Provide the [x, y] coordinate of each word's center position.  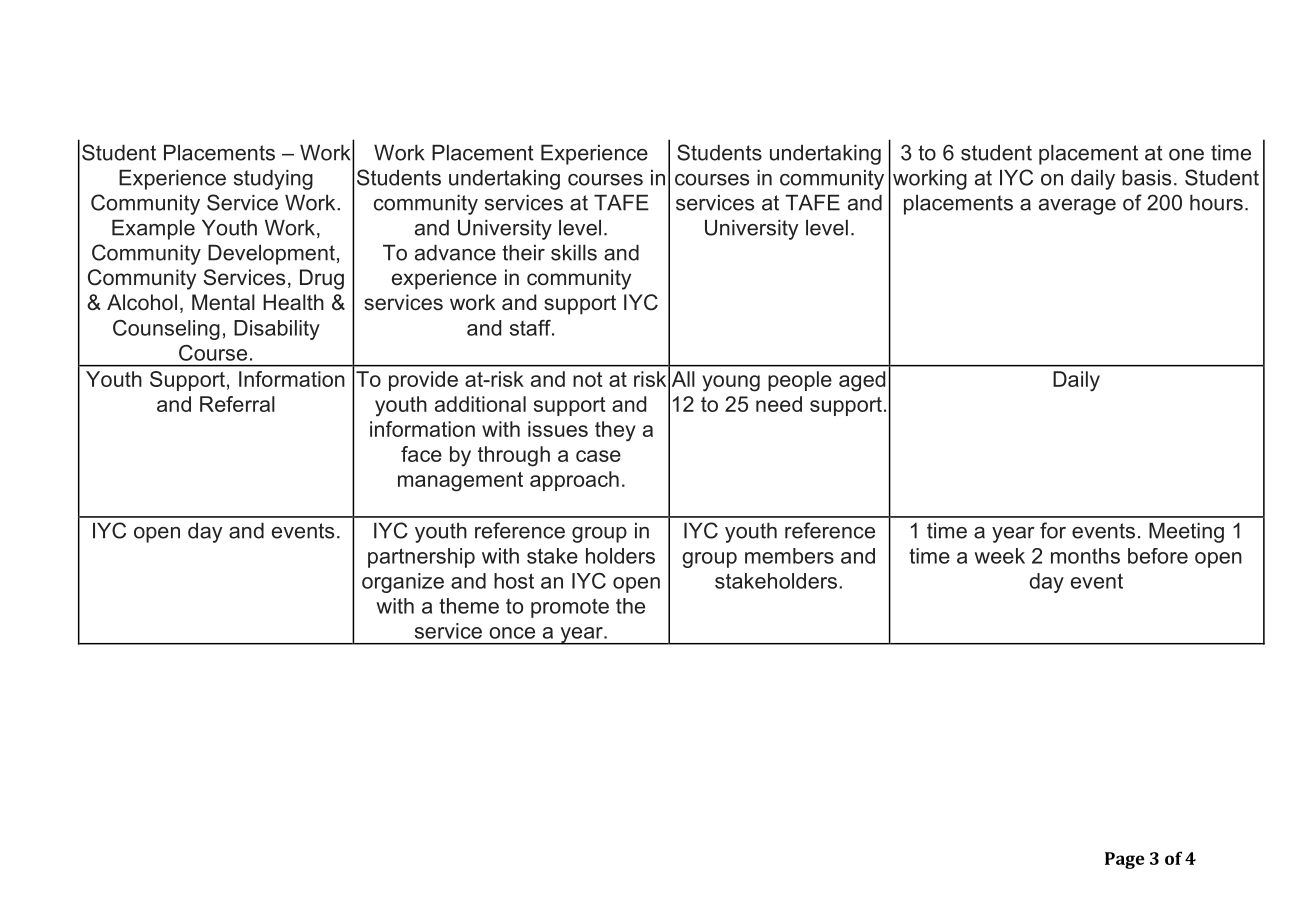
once [512, 633]
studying [273, 179]
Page [1125, 860]
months [1085, 556]
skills [574, 252]
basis [1146, 177]
